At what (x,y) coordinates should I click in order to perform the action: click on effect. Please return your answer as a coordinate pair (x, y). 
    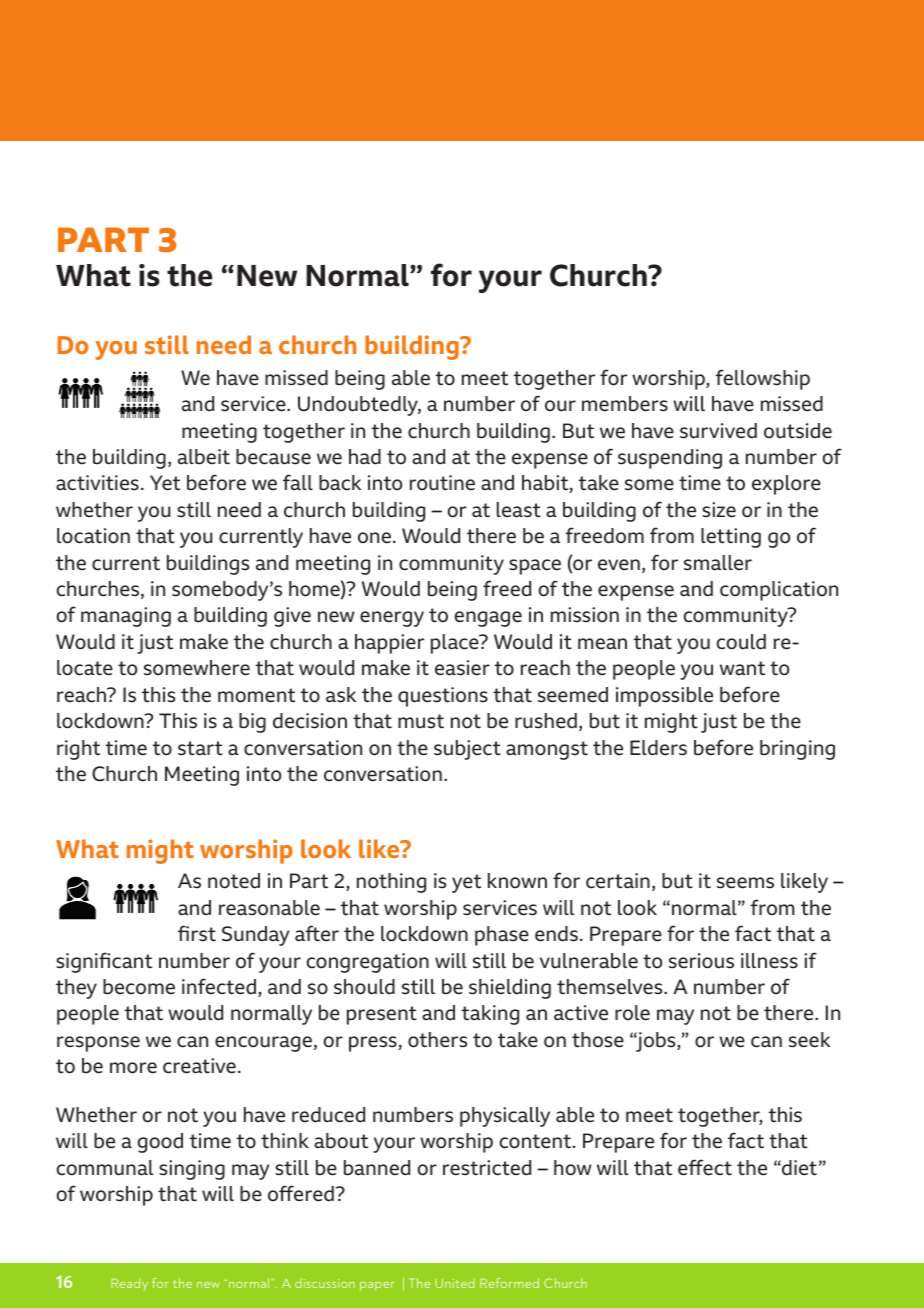
    Looking at the image, I should click on (705, 1167).
